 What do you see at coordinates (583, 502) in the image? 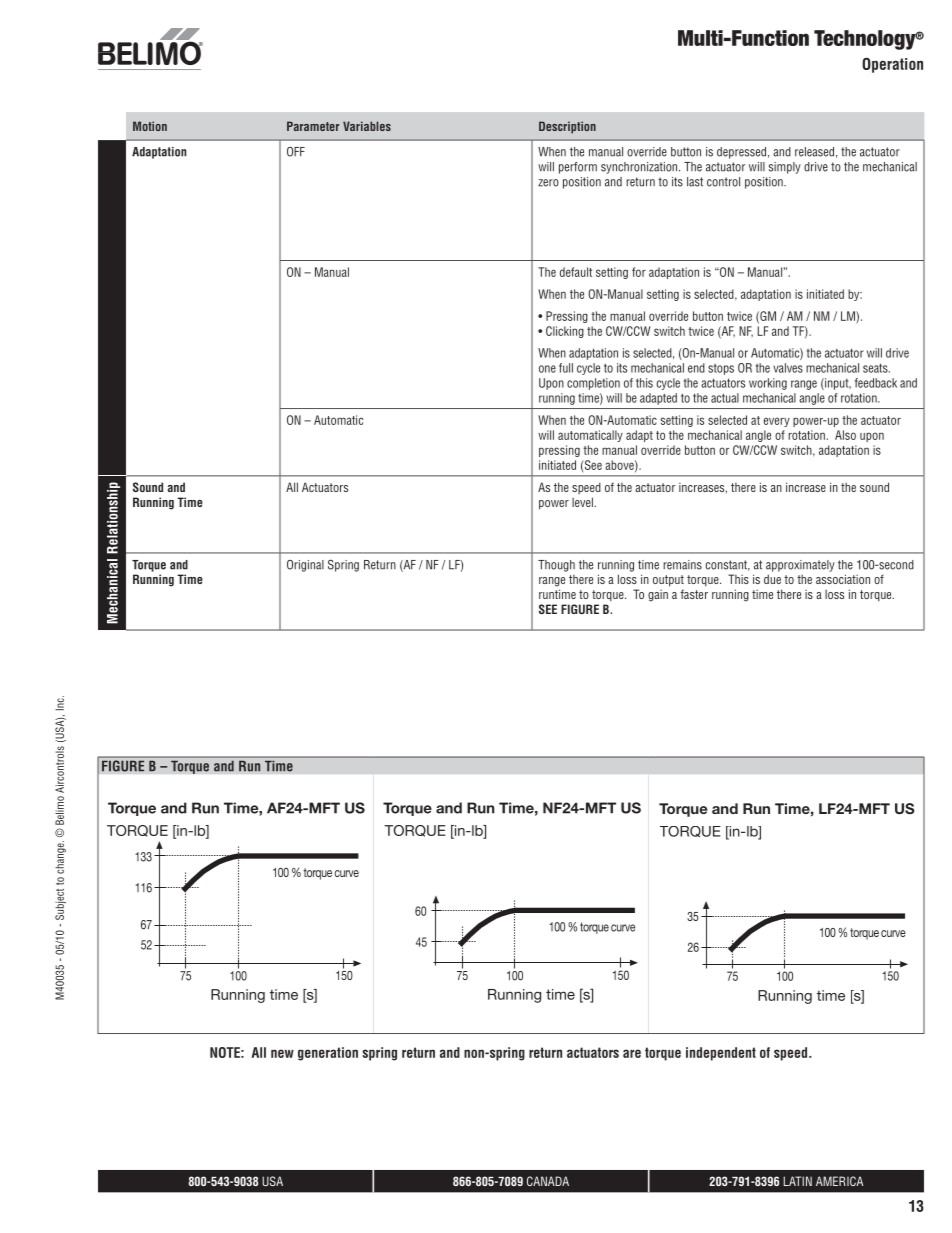
I see `level` at bounding box center [583, 502].
